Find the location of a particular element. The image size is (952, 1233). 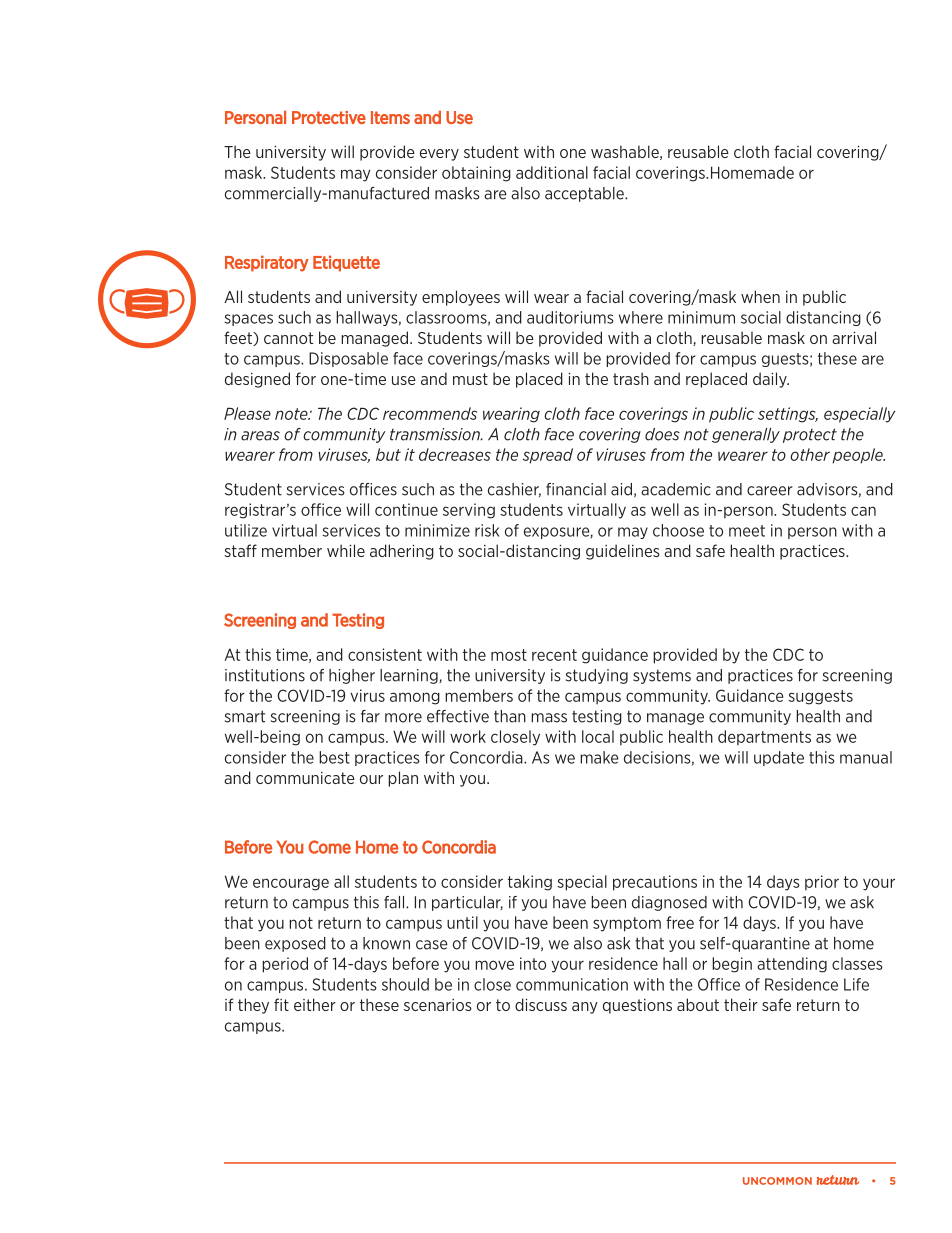

when is located at coordinates (760, 296).
